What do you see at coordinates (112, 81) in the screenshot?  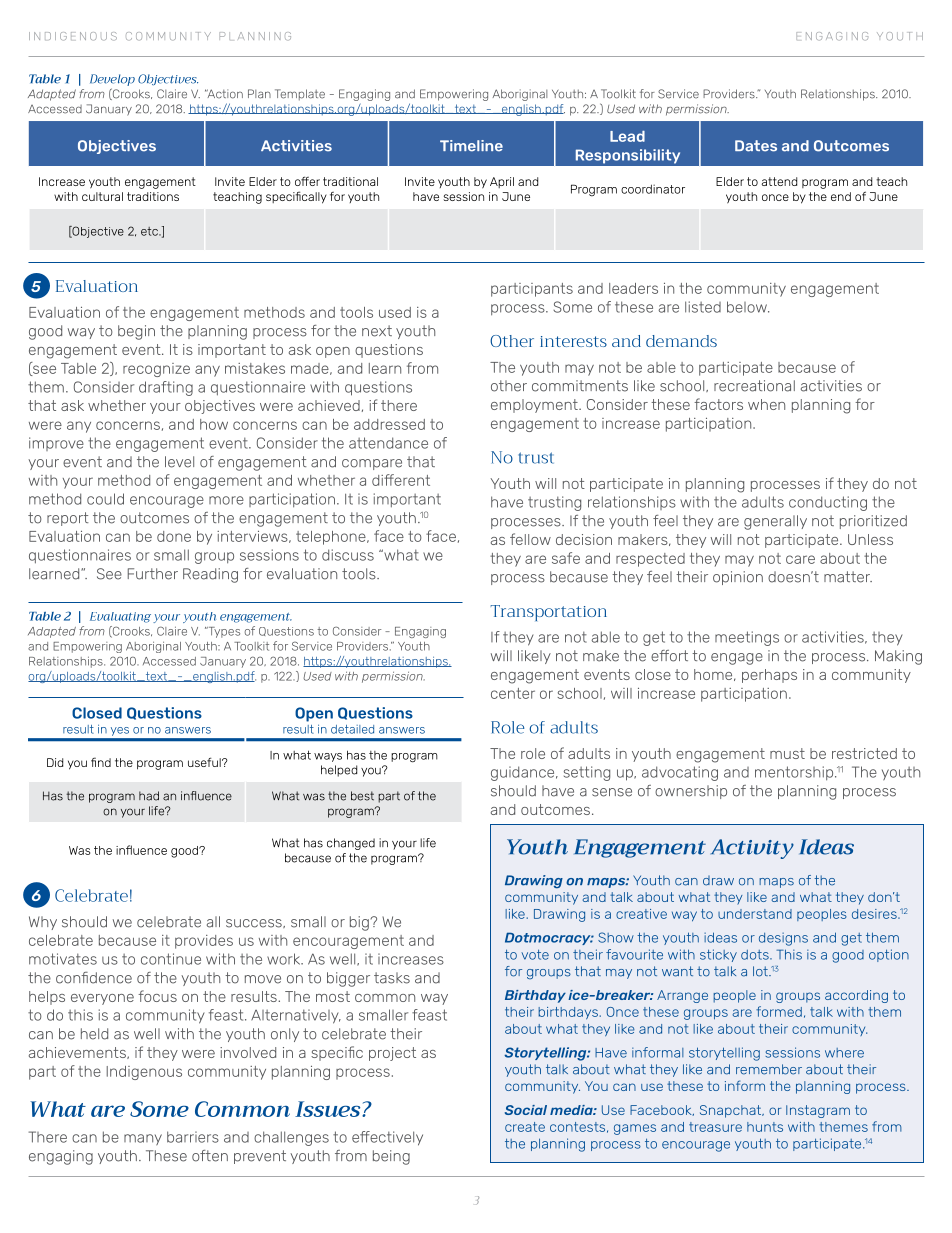 I see `Develop` at bounding box center [112, 81].
